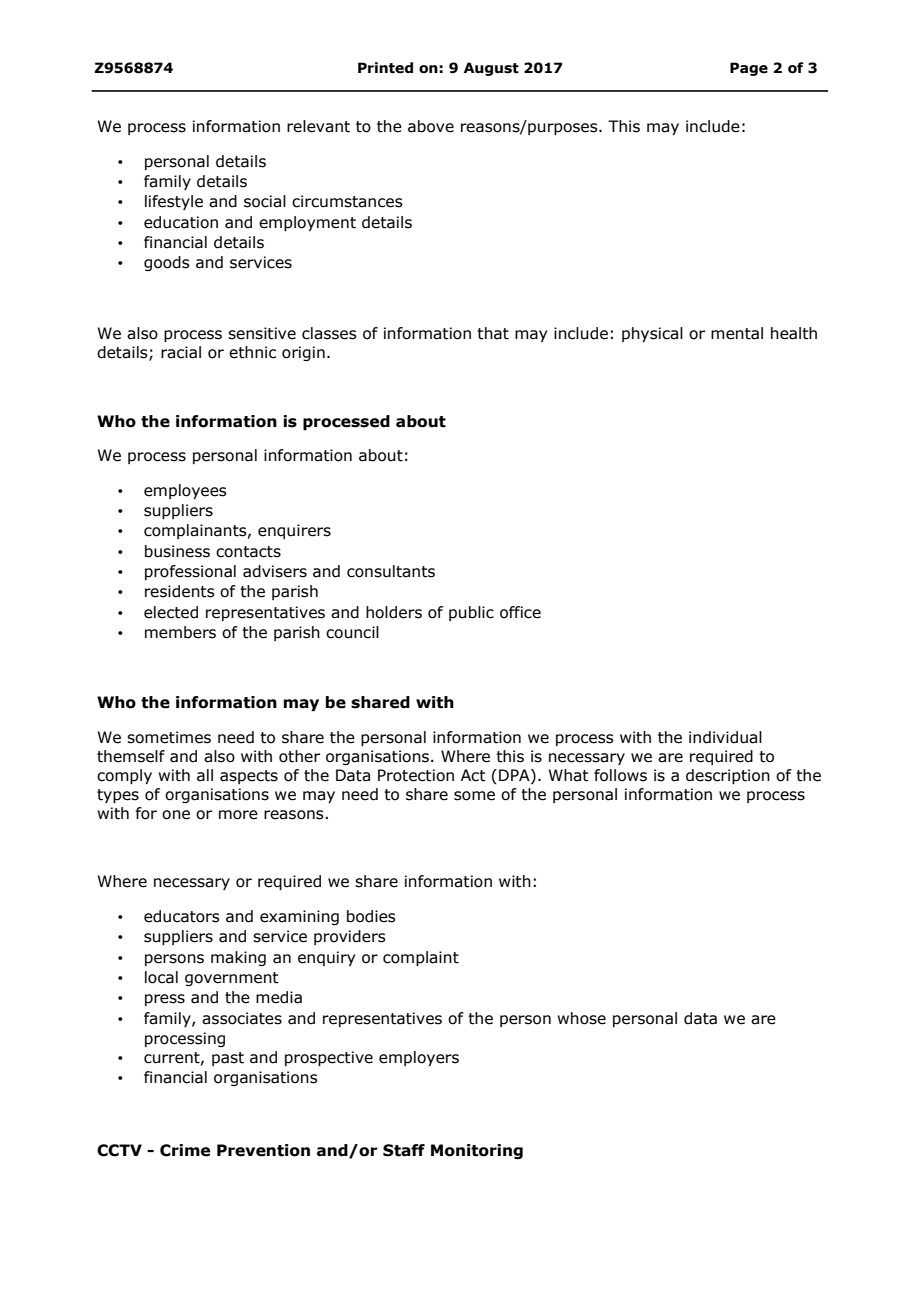 This image has width=924, height=1308. I want to click on description, so click(728, 776).
